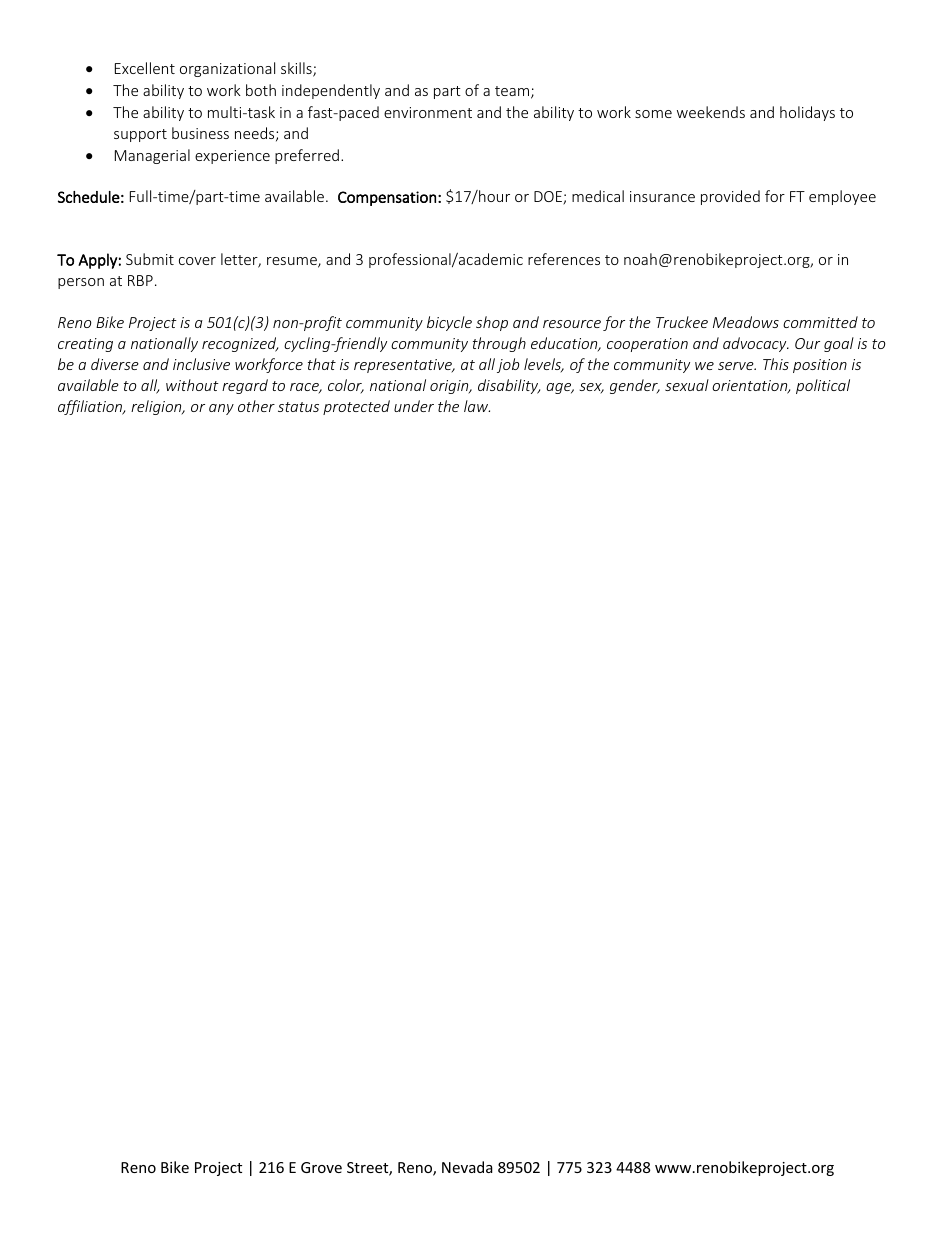 The image size is (952, 1233). Describe the element at coordinates (823, 386) in the image. I see `political` at that location.
